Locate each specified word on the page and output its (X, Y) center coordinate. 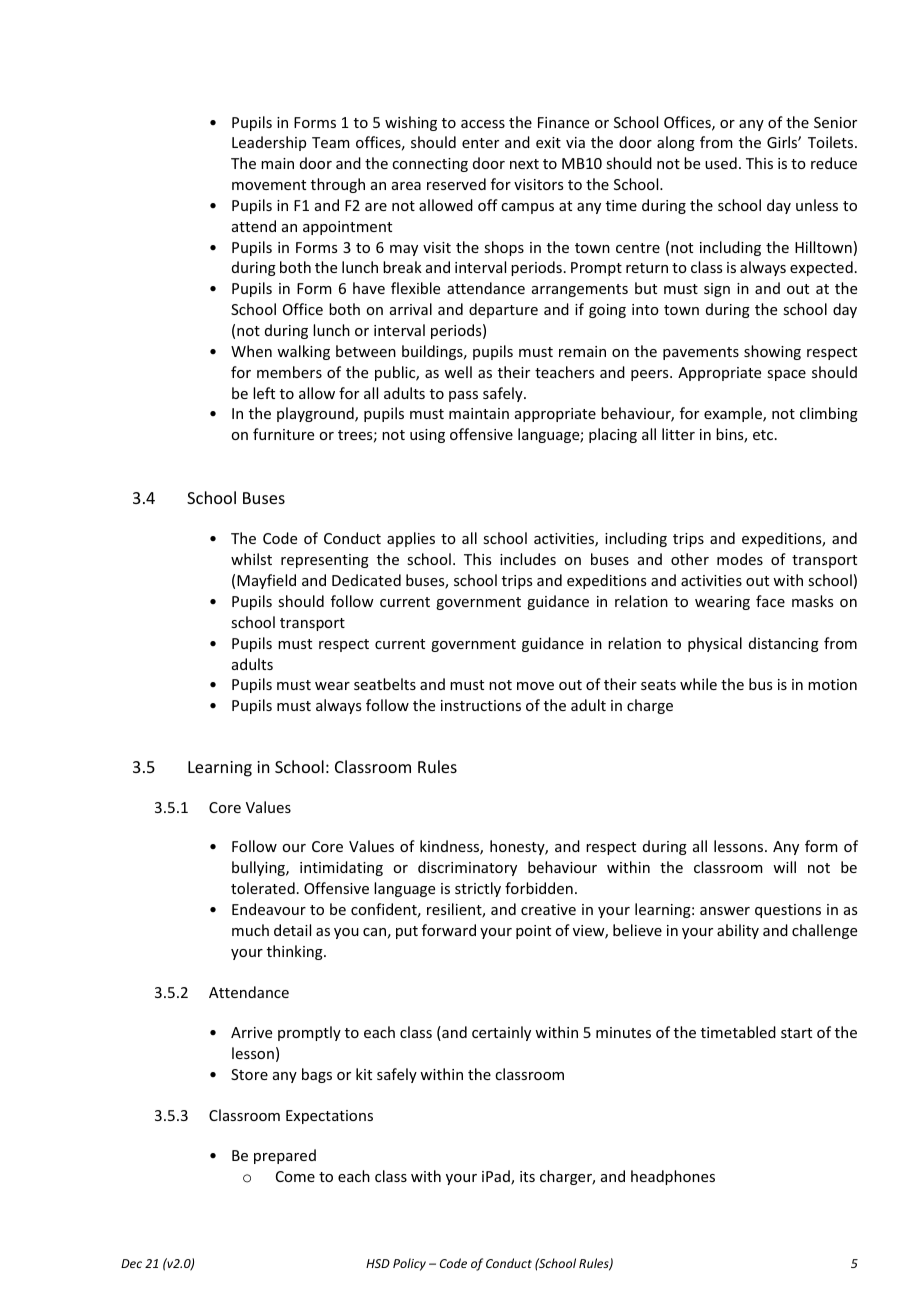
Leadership (269, 143)
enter (480, 143)
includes (528, 559)
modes (740, 559)
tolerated (263, 888)
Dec (131, 1263)
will (784, 867)
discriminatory (467, 868)
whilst (251, 559)
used (721, 163)
